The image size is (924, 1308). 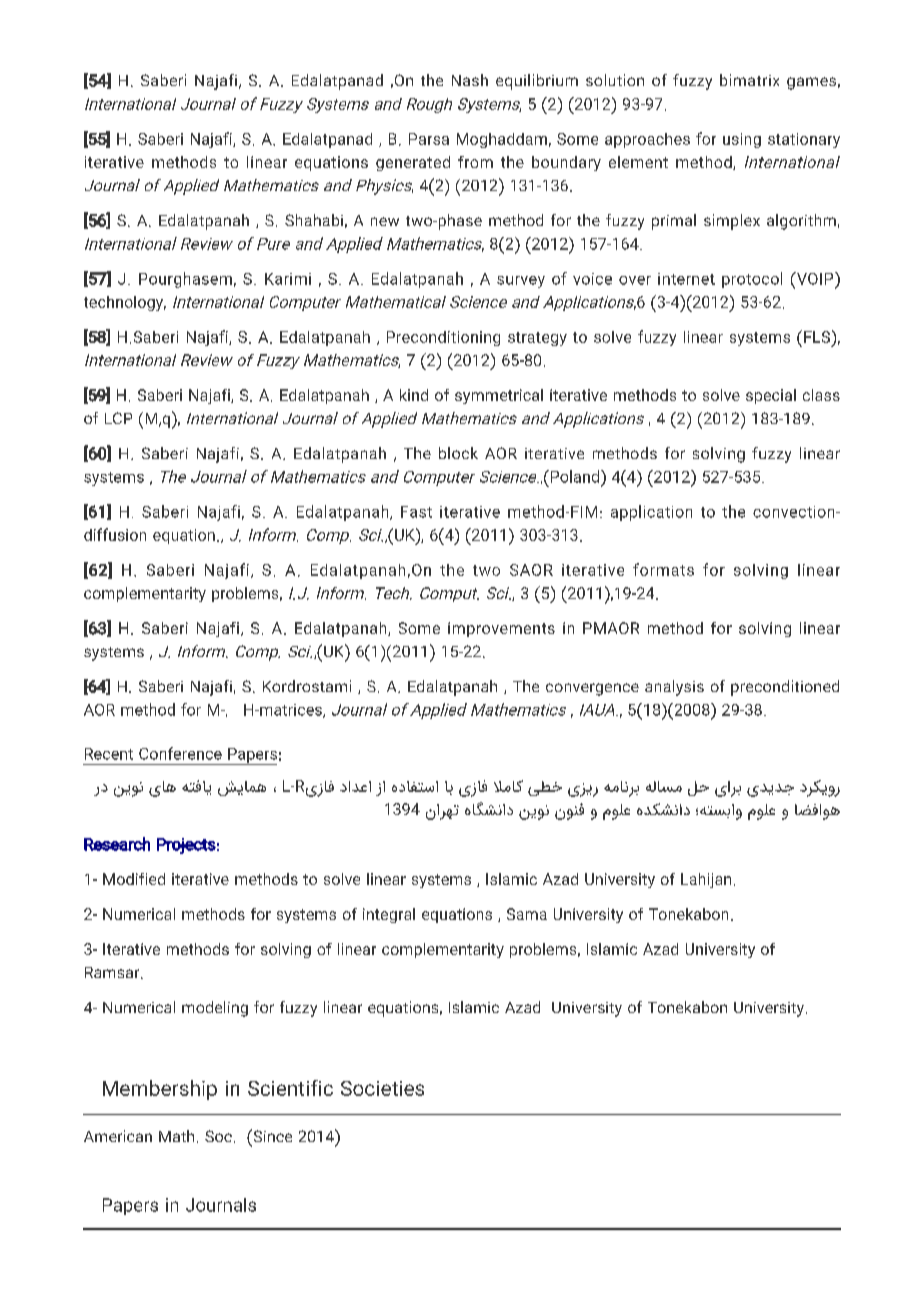 I want to click on using, so click(x=742, y=140).
